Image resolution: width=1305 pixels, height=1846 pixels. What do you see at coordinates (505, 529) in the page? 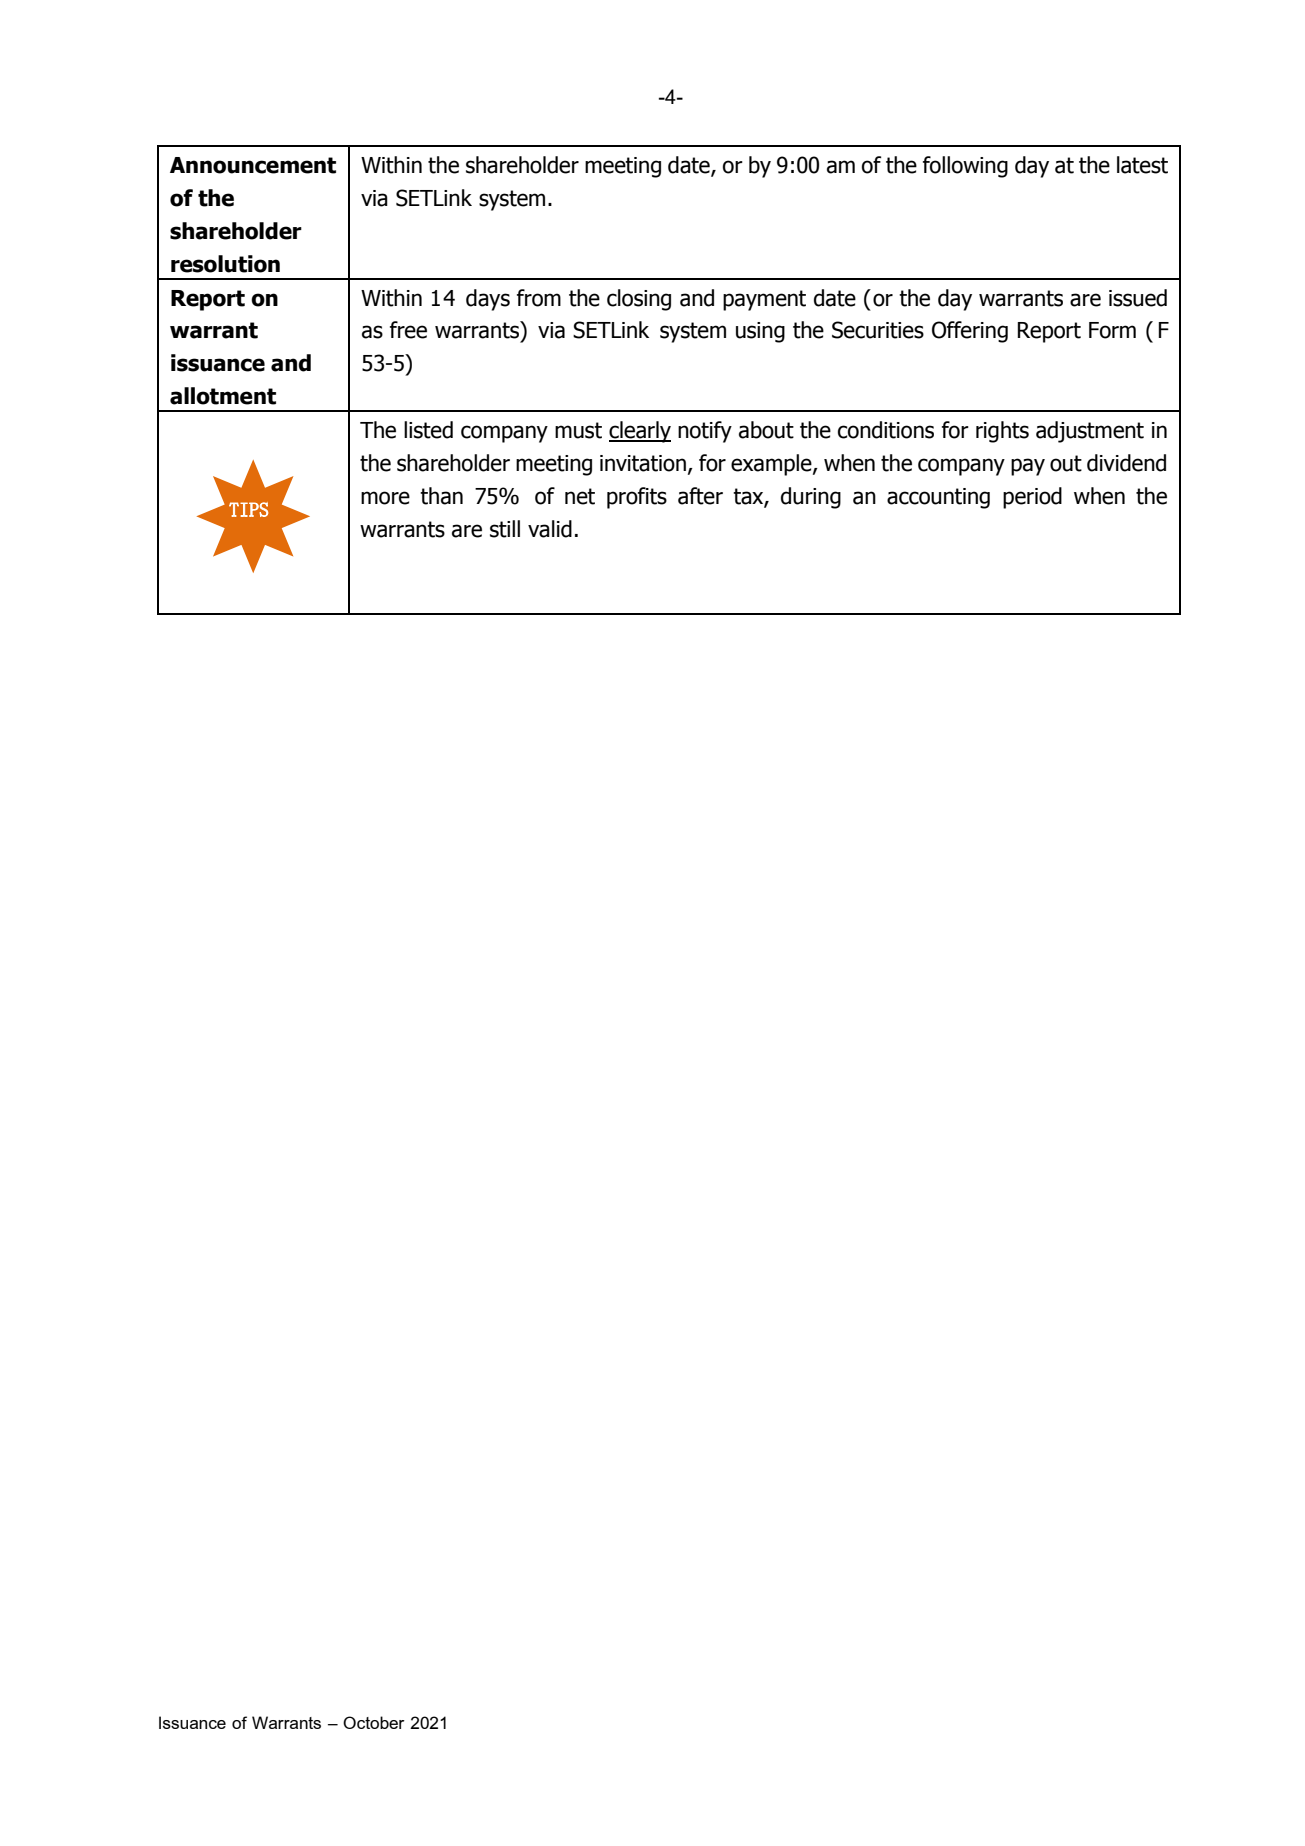
I see `still` at bounding box center [505, 529].
